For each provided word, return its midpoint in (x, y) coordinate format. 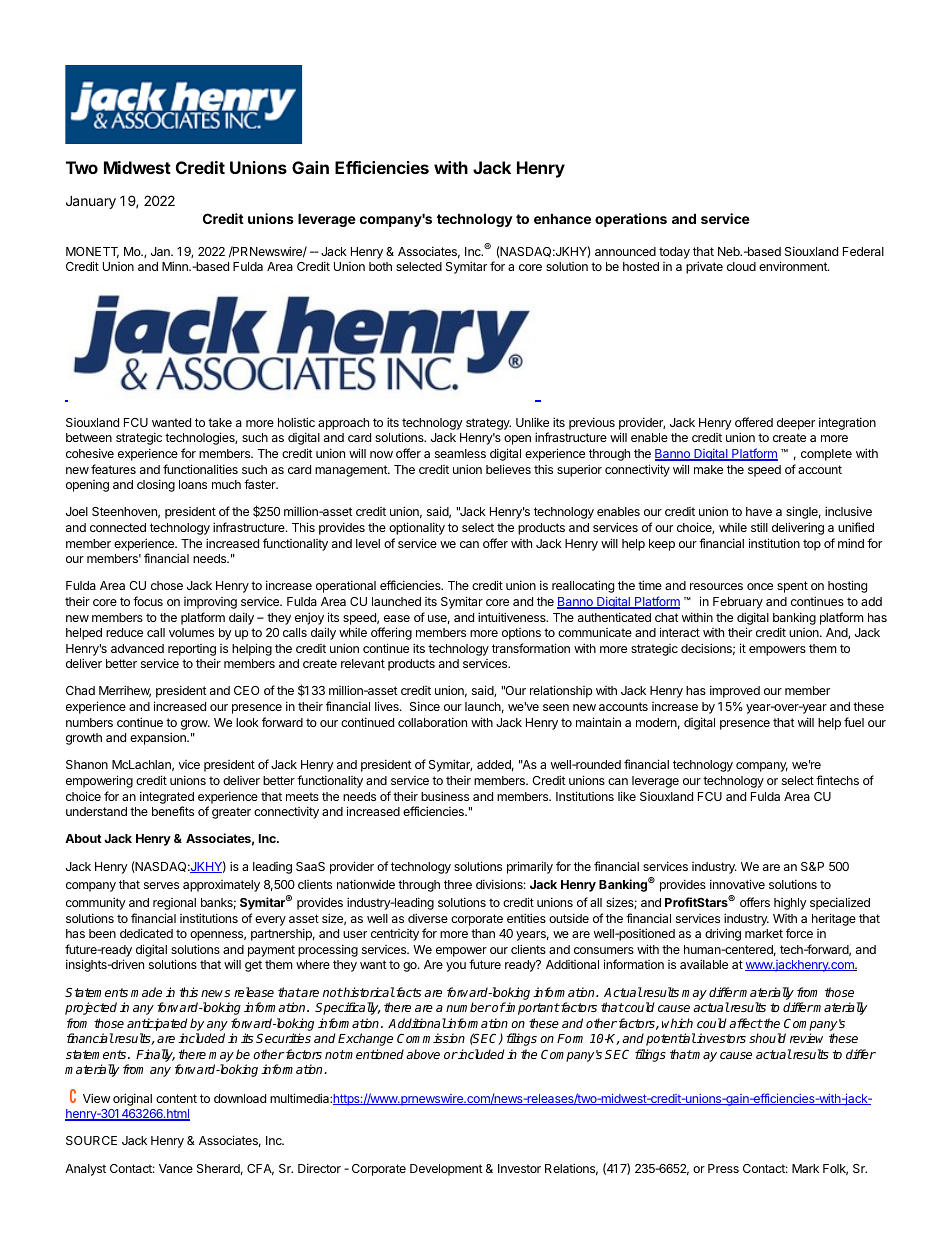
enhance (562, 218)
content (176, 1098)
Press (723, 1168)
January (91, 202)
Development (446, 1170)
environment (794, 266)
